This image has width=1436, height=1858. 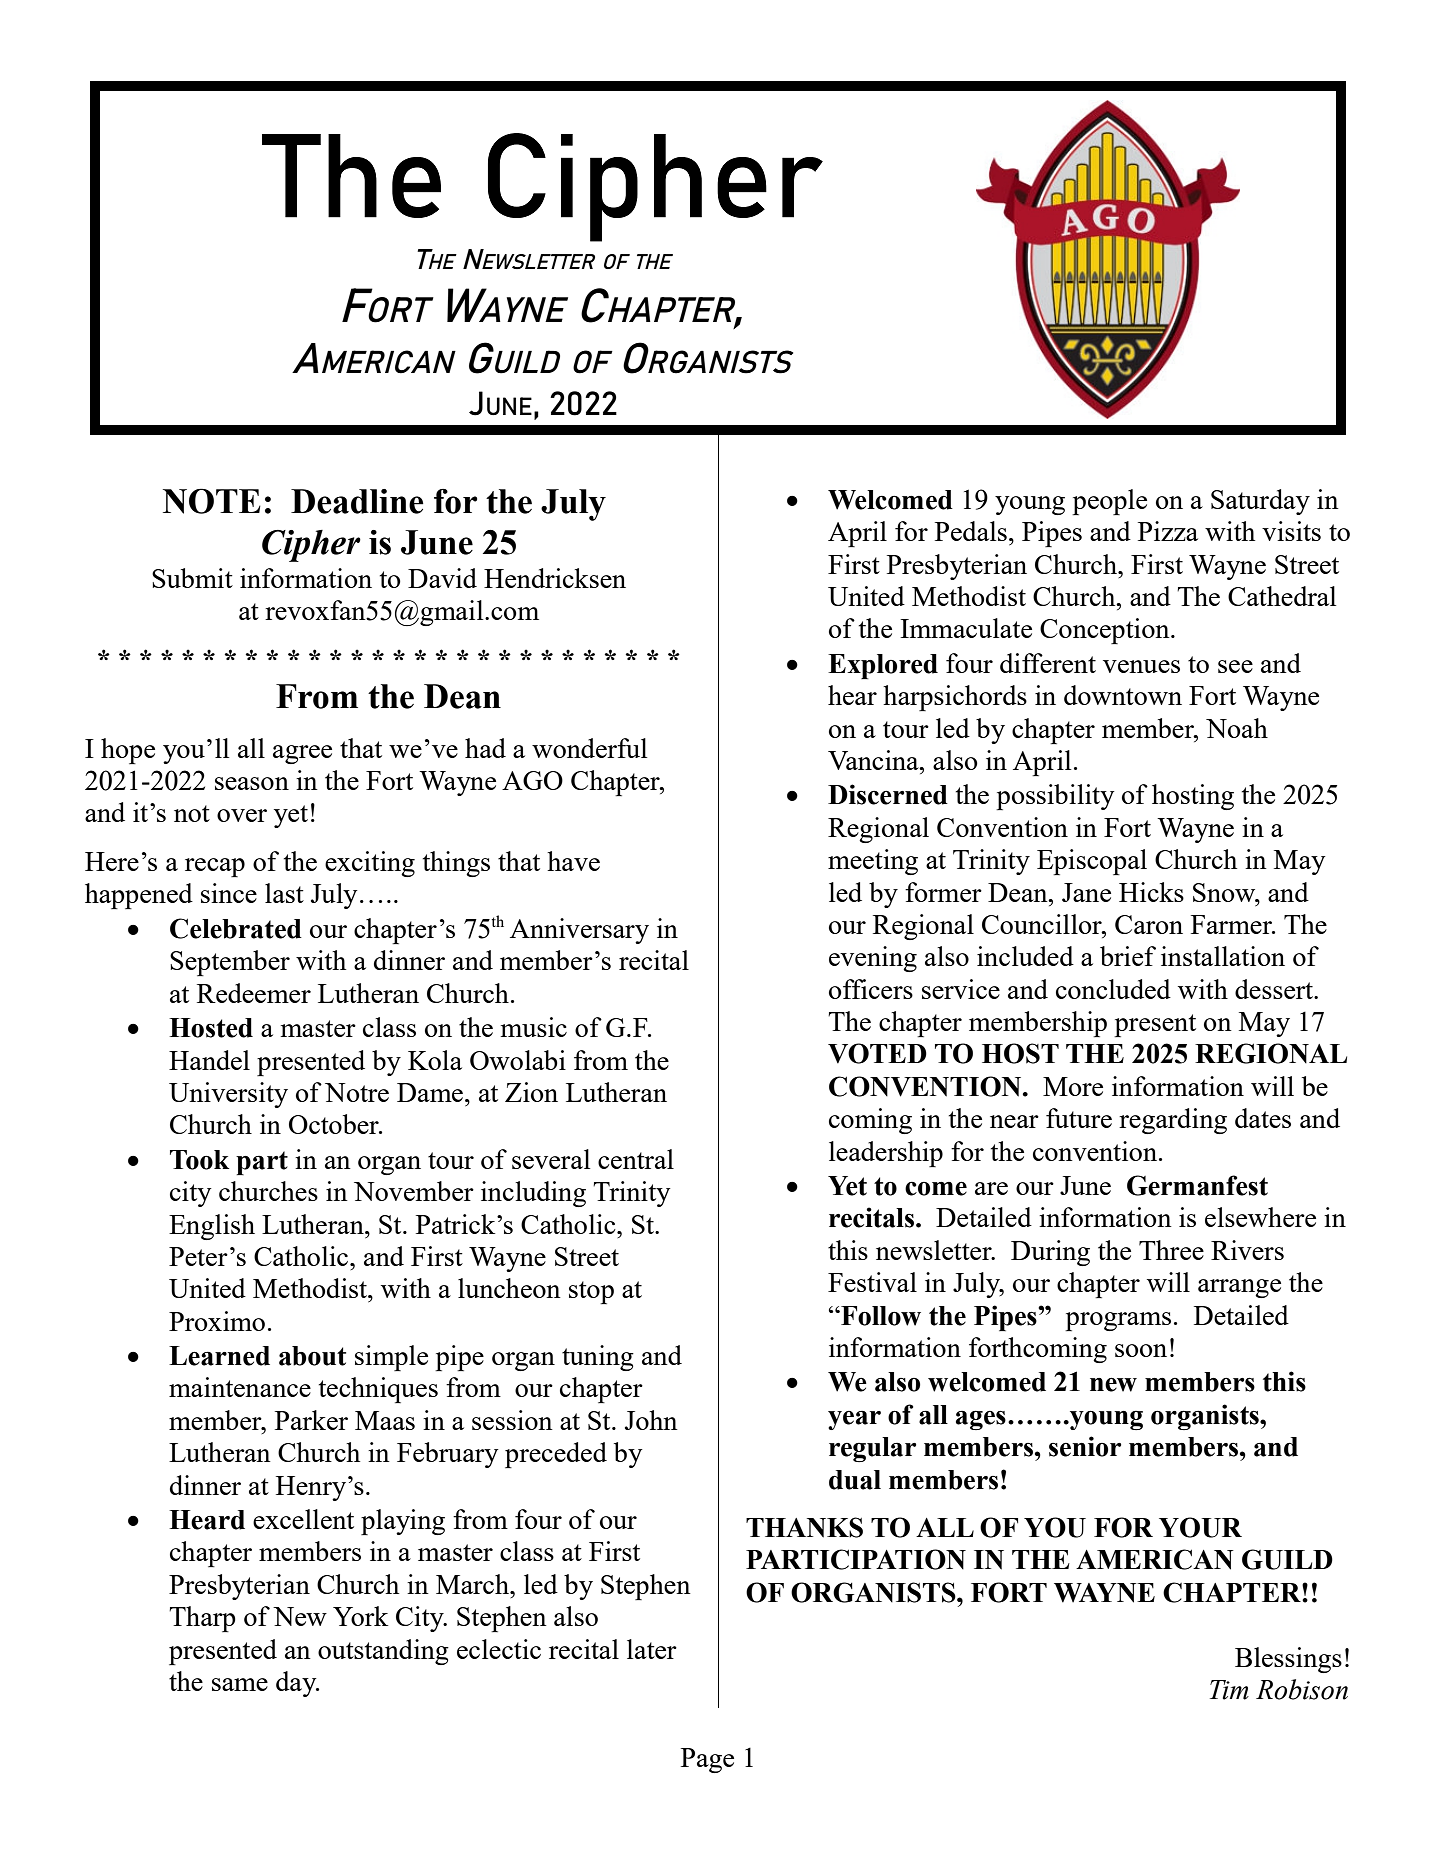 I want to click on Pedals, so click(x=971, y=531).
